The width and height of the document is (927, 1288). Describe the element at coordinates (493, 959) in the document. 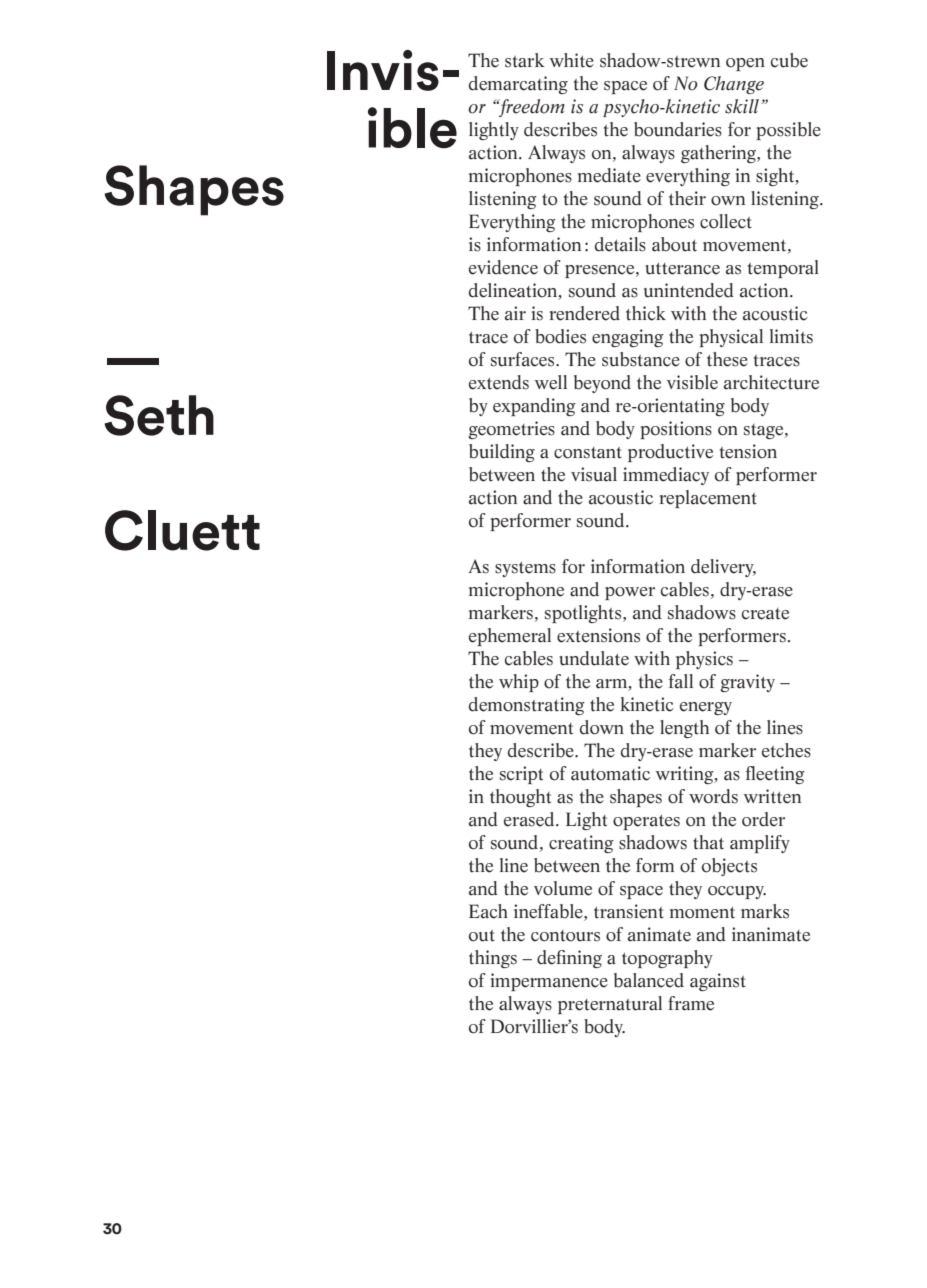

I see `things` at that location.
